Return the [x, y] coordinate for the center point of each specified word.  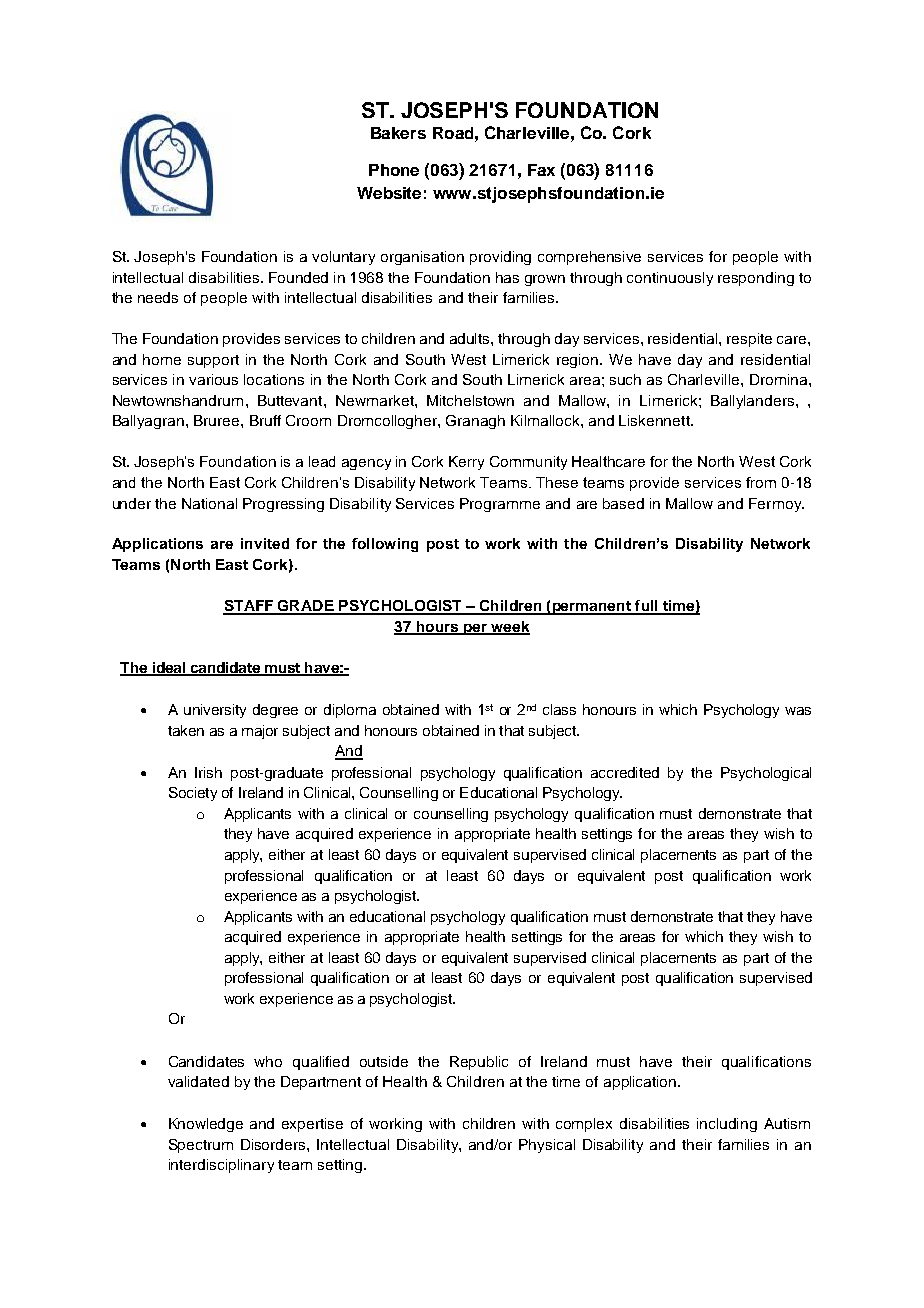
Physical [547, 1146]
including [727, 1125]
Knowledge [206, 1125]
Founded [298, 277]
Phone [394, 170]
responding [756, 279]
